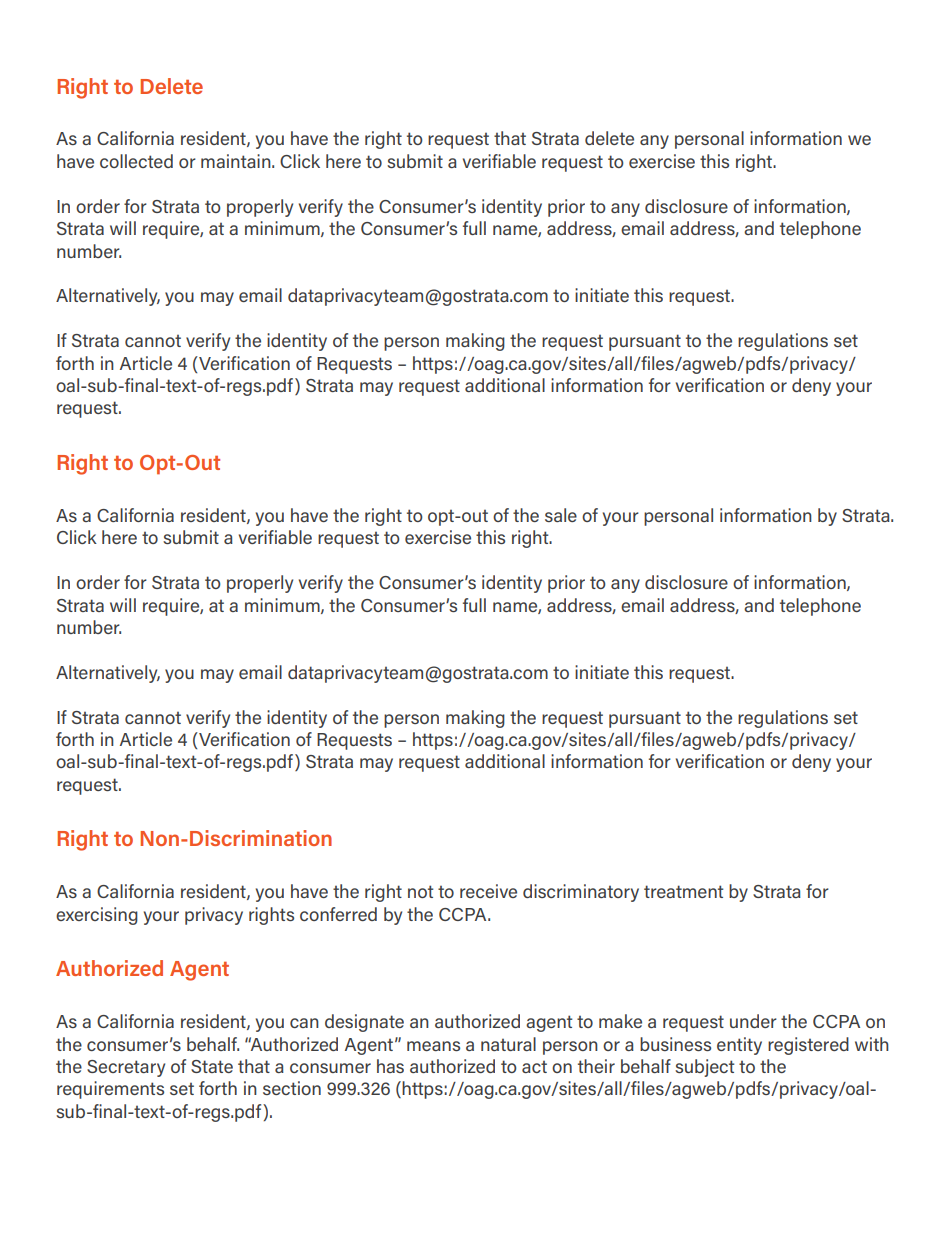  I want to click on sale, so click(561, 515).
